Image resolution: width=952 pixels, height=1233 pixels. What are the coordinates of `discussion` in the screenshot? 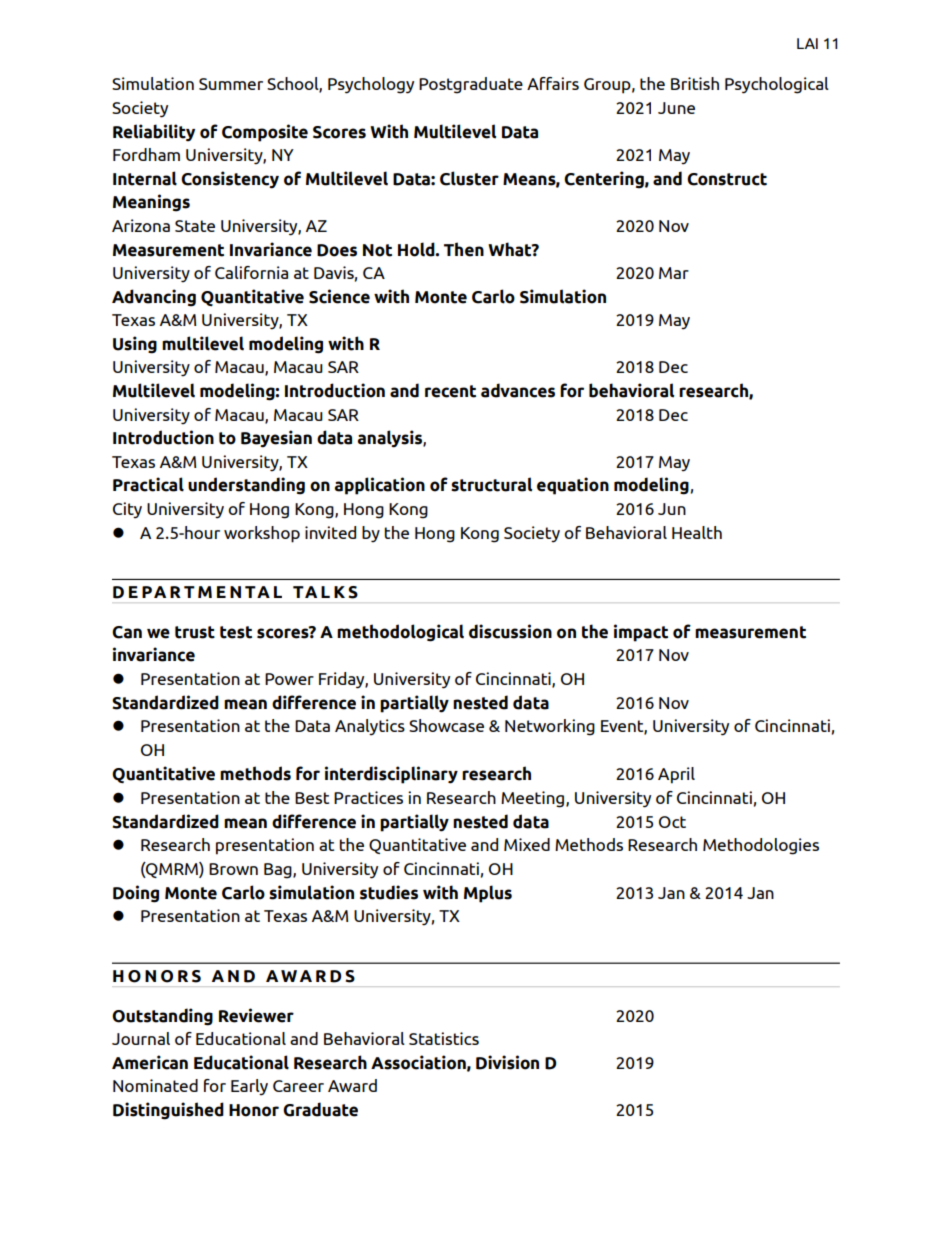 It's located at (510, 631).
